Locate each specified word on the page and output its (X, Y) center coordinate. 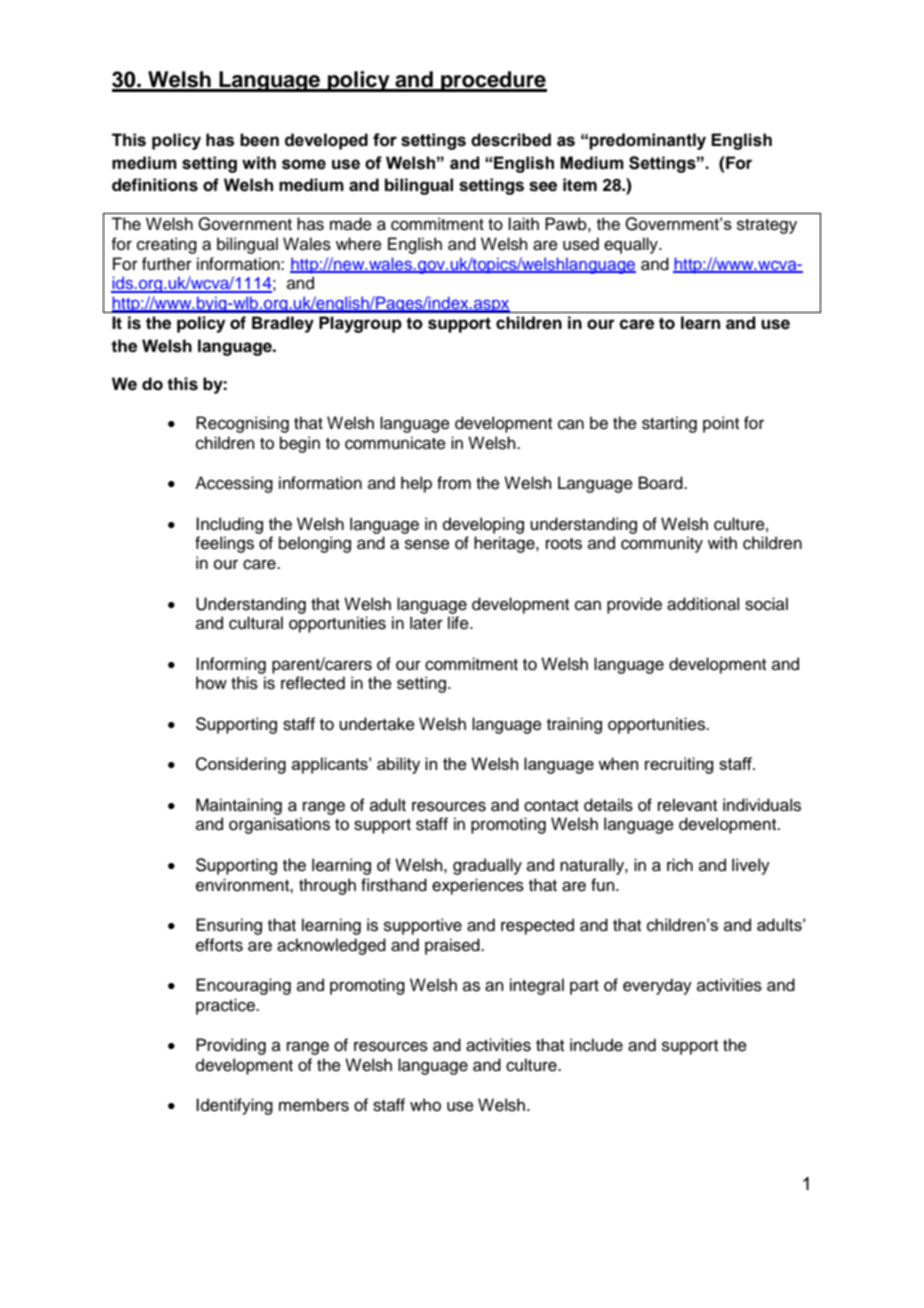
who (425, 1105)
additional (703, 604)
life (459, 623)
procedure (493, 81)
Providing (231, 1046)
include (596, 1045)
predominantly (647, 141)
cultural (256, 623)
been (259, 140)
